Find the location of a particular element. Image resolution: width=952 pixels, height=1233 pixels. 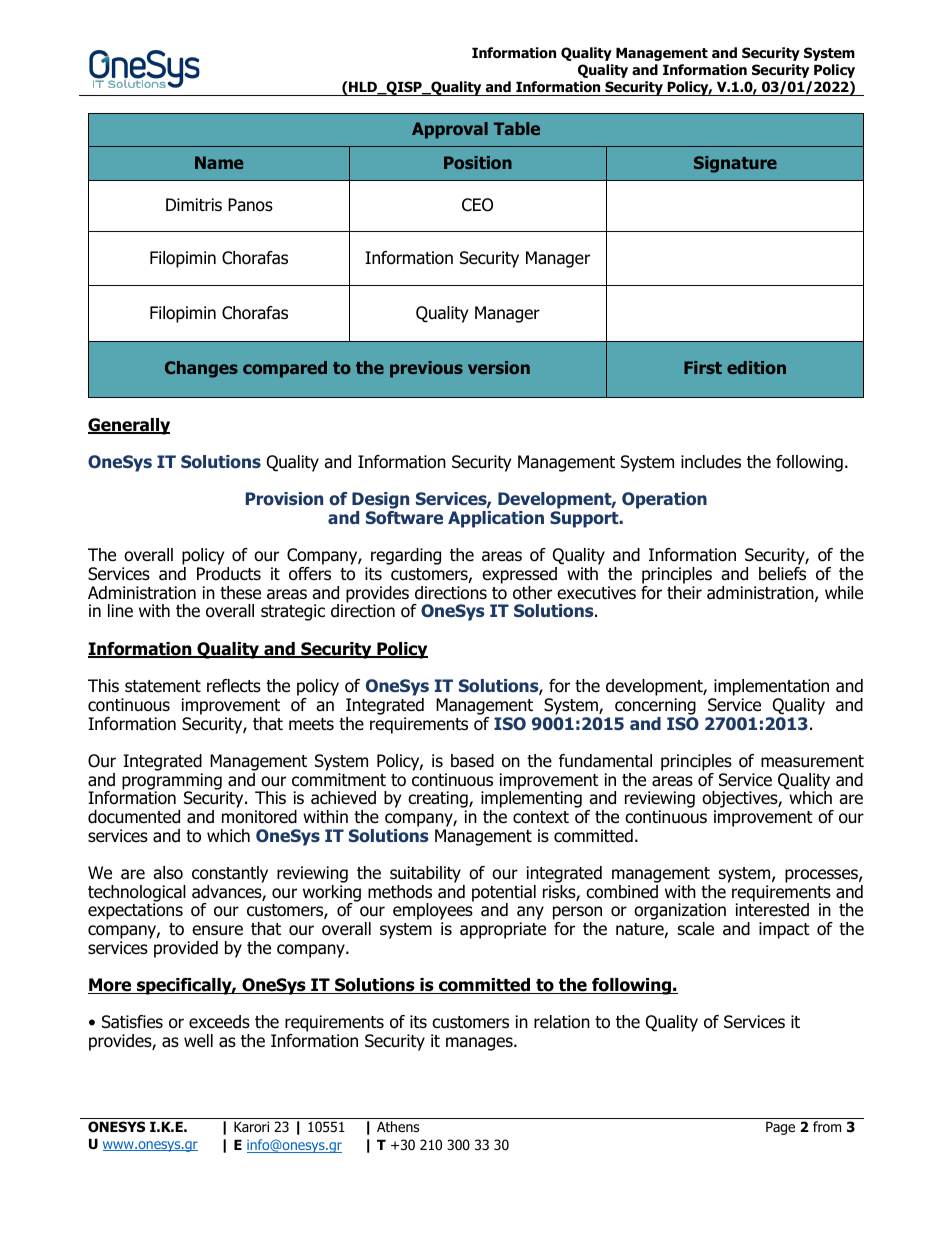

these is located at coordinates (240, 593).
